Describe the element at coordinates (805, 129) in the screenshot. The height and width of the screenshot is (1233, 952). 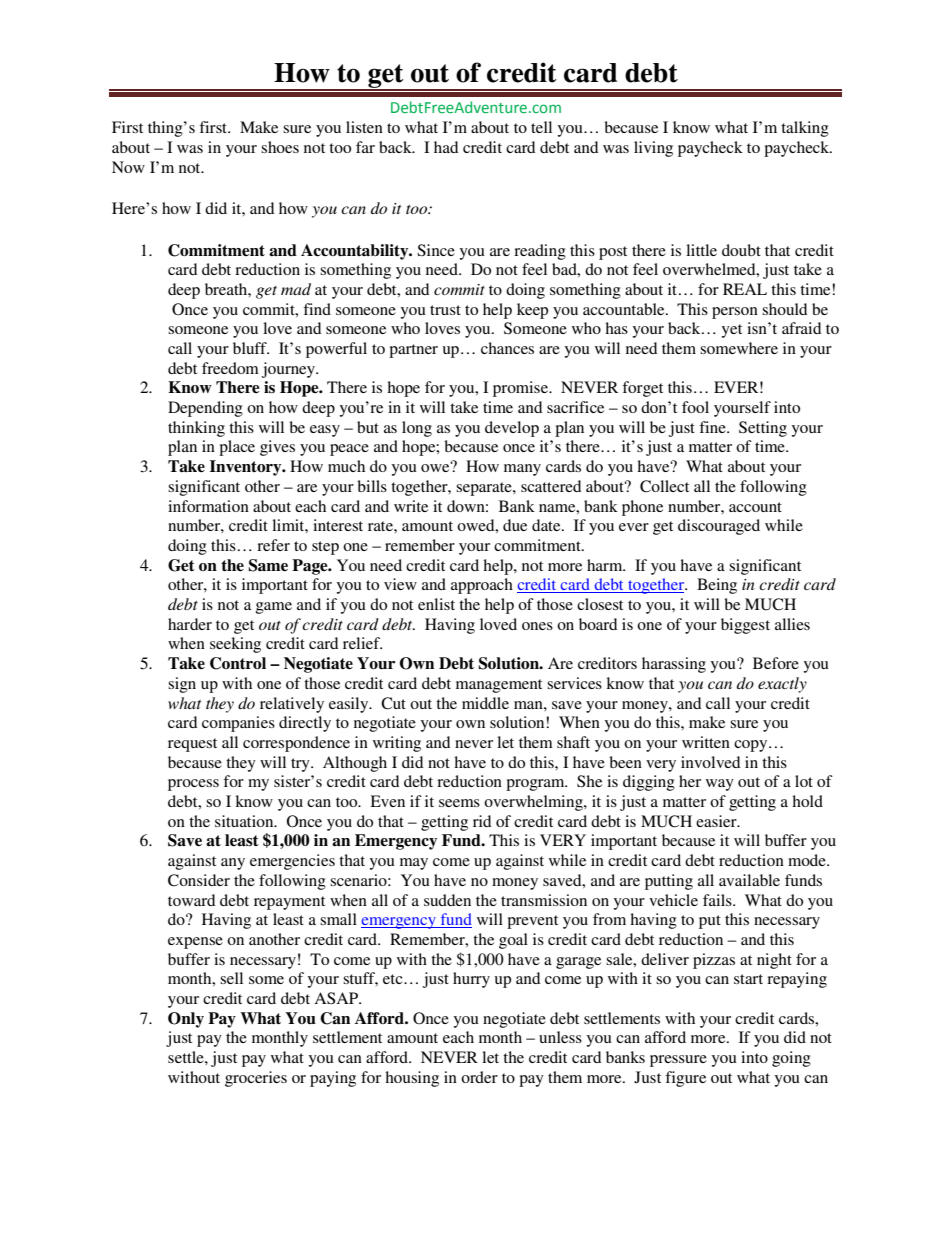
I see `talking` at that location.
